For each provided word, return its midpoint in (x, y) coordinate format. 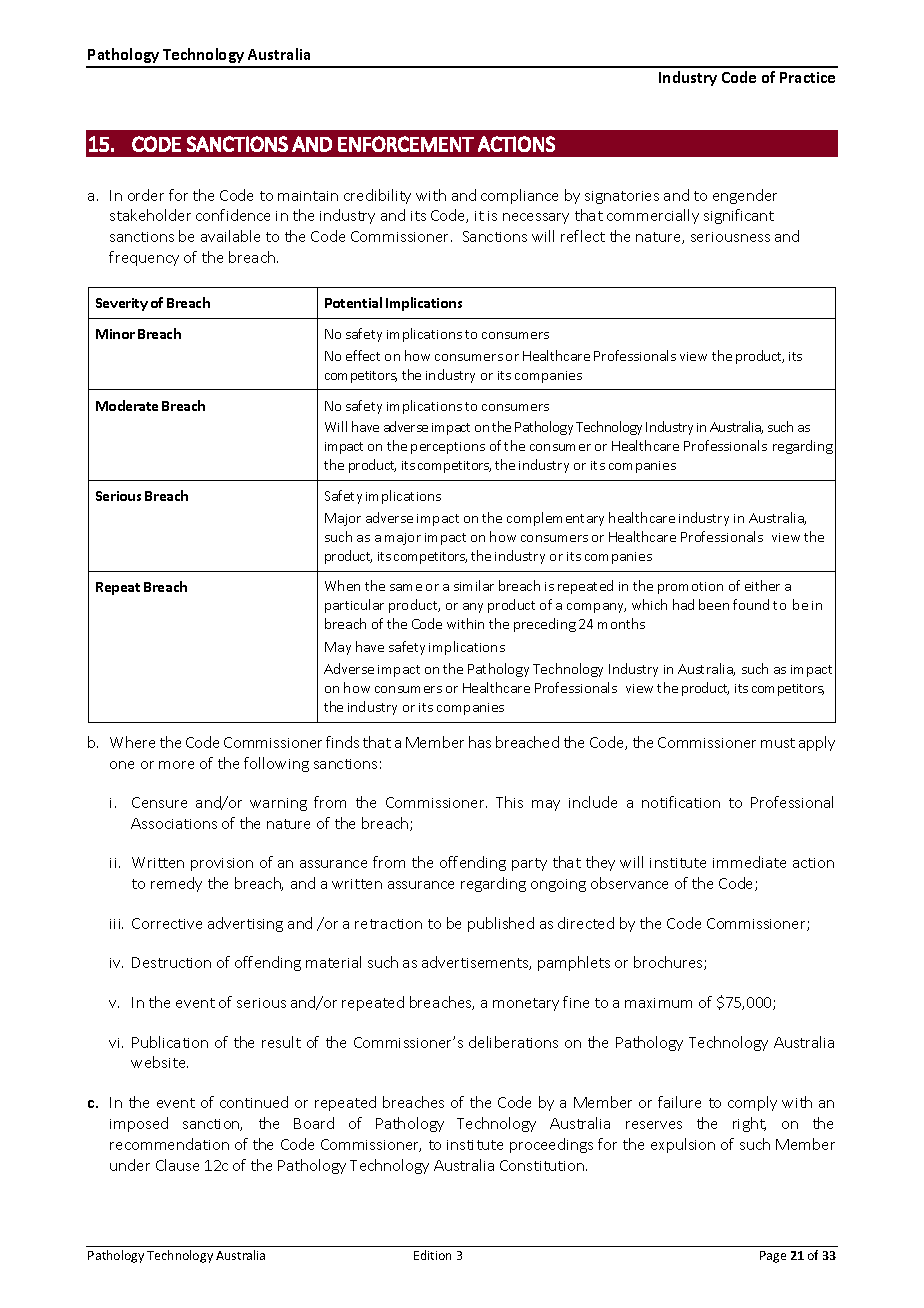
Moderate (127, 405)
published (501, 924)
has (480, 742)
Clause (177, 1165)
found (751, 604)
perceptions (448, 448)
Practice (807, 77)
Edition (432, 1255)
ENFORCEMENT (406, 144)
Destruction (171, 962)
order (146, 195)
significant (739, 216)
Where (132, 742)
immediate (749, 862)
